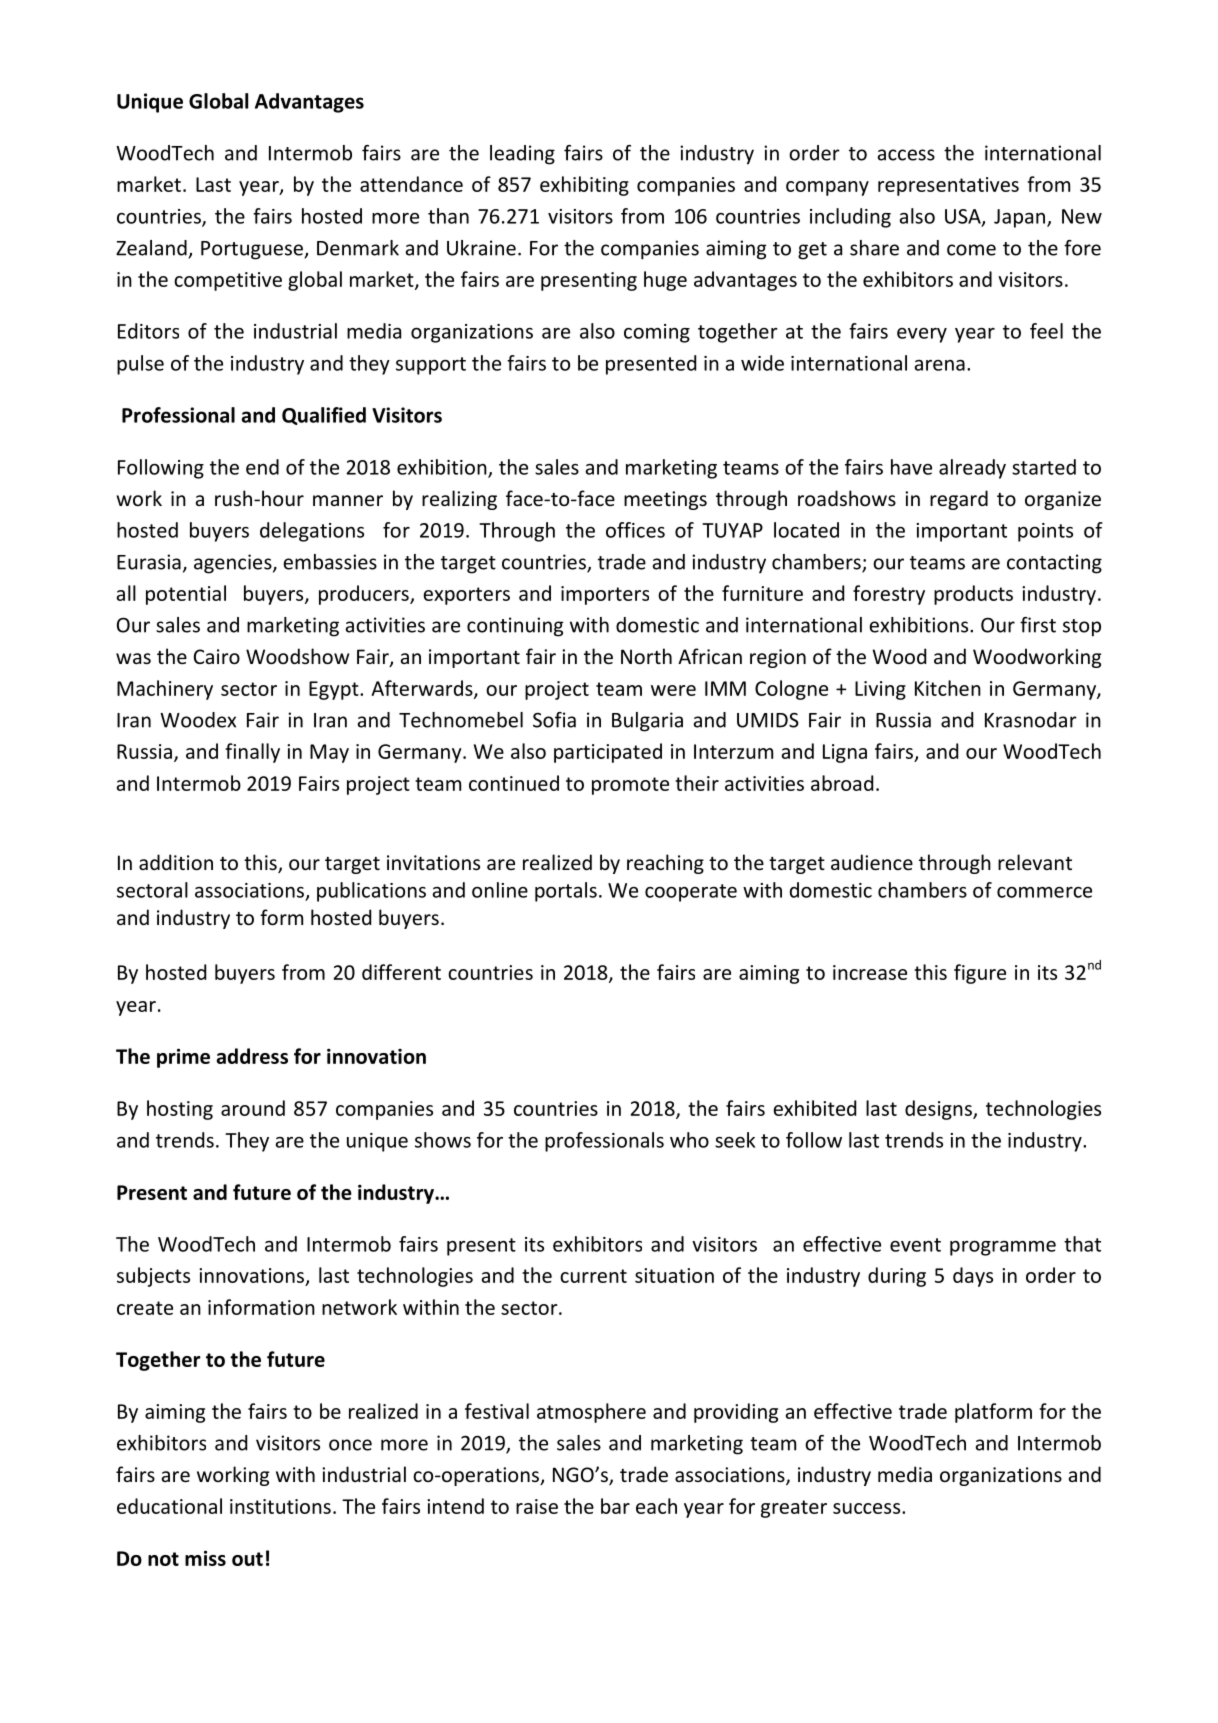  Describe the element at coordinates (217, 656) in the image. I see `Cairo` at that location.
